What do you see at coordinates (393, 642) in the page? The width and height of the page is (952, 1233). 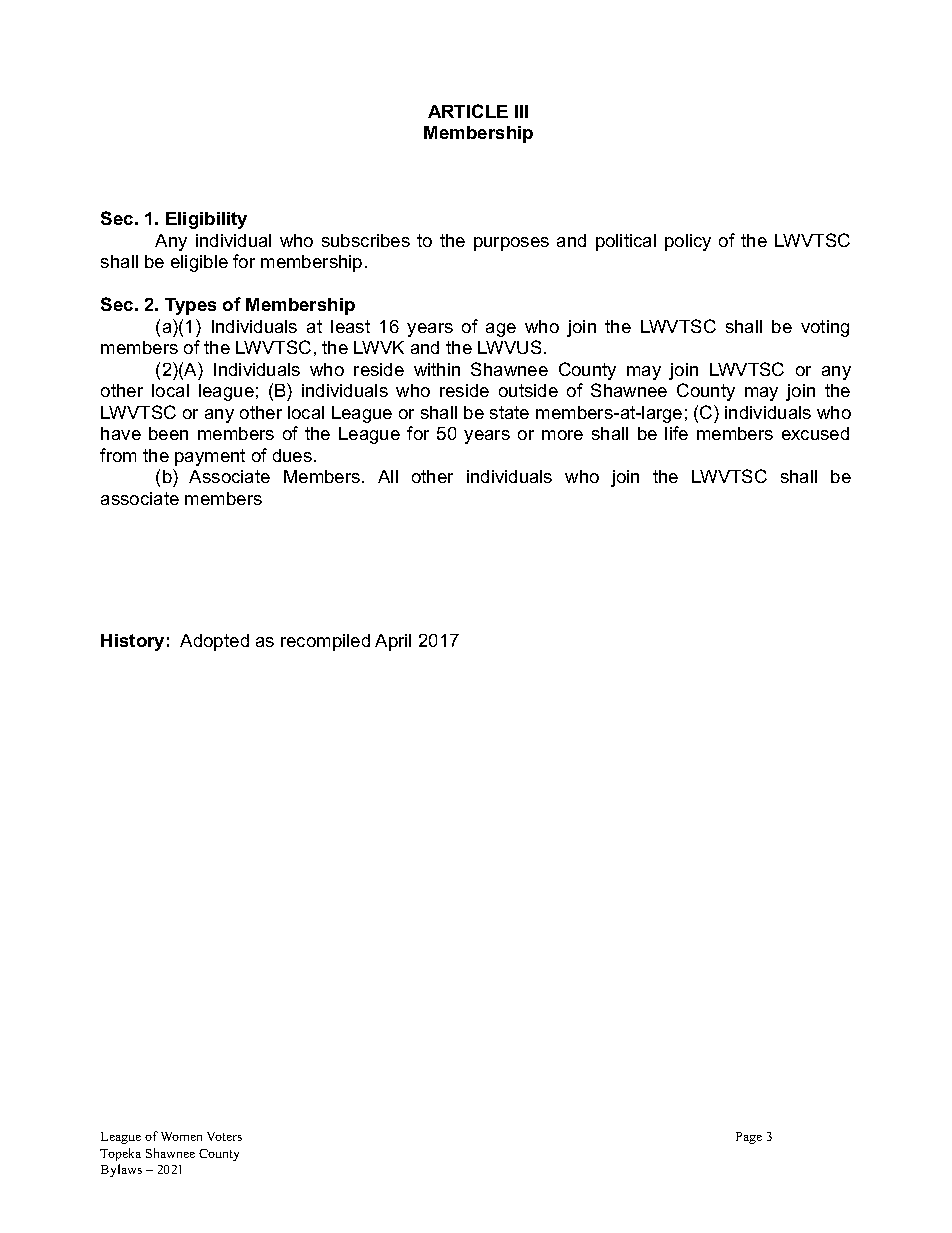 I see `April` at bounding box center [393, 642].
